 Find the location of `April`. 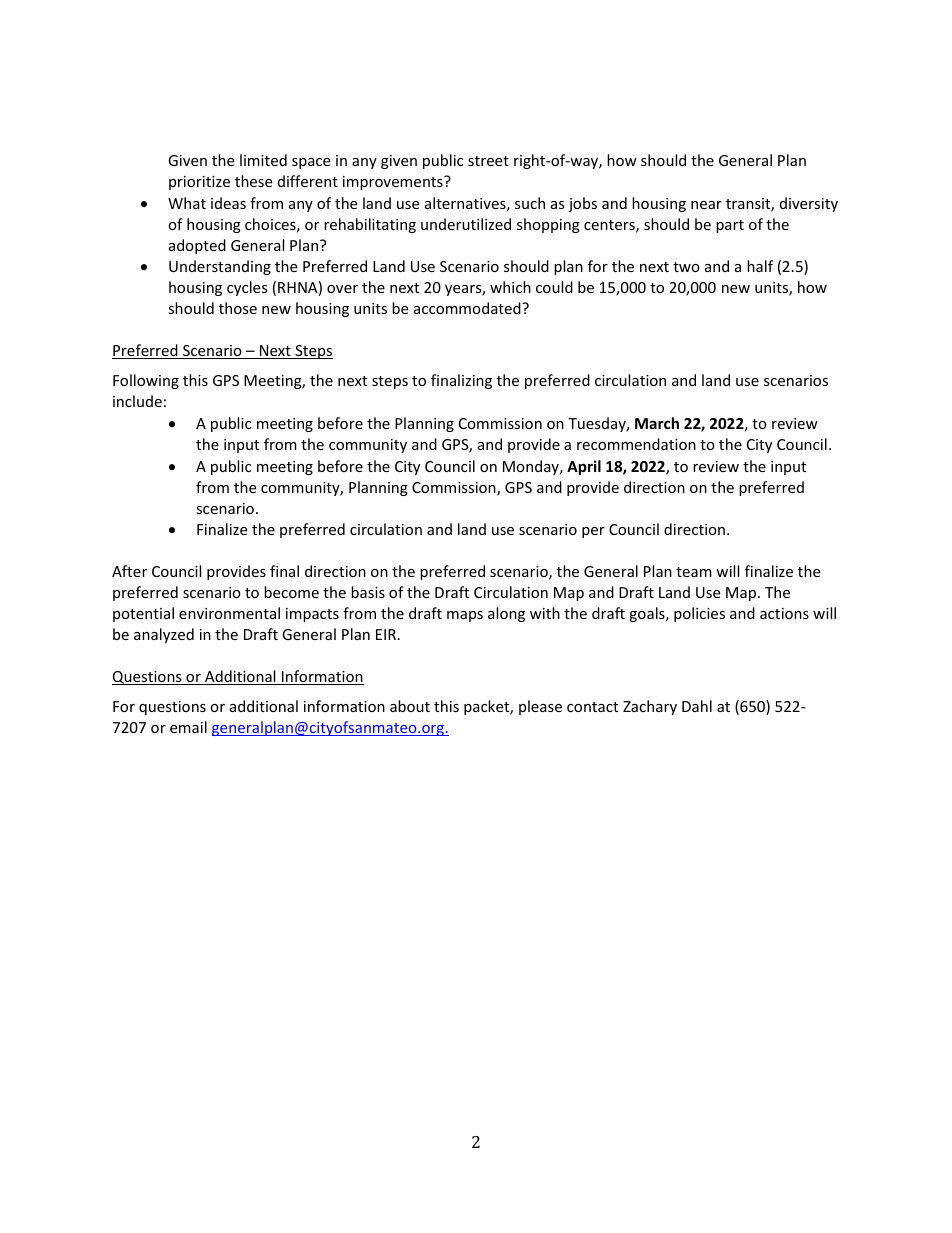

April is located at coordinates (584, 467).
